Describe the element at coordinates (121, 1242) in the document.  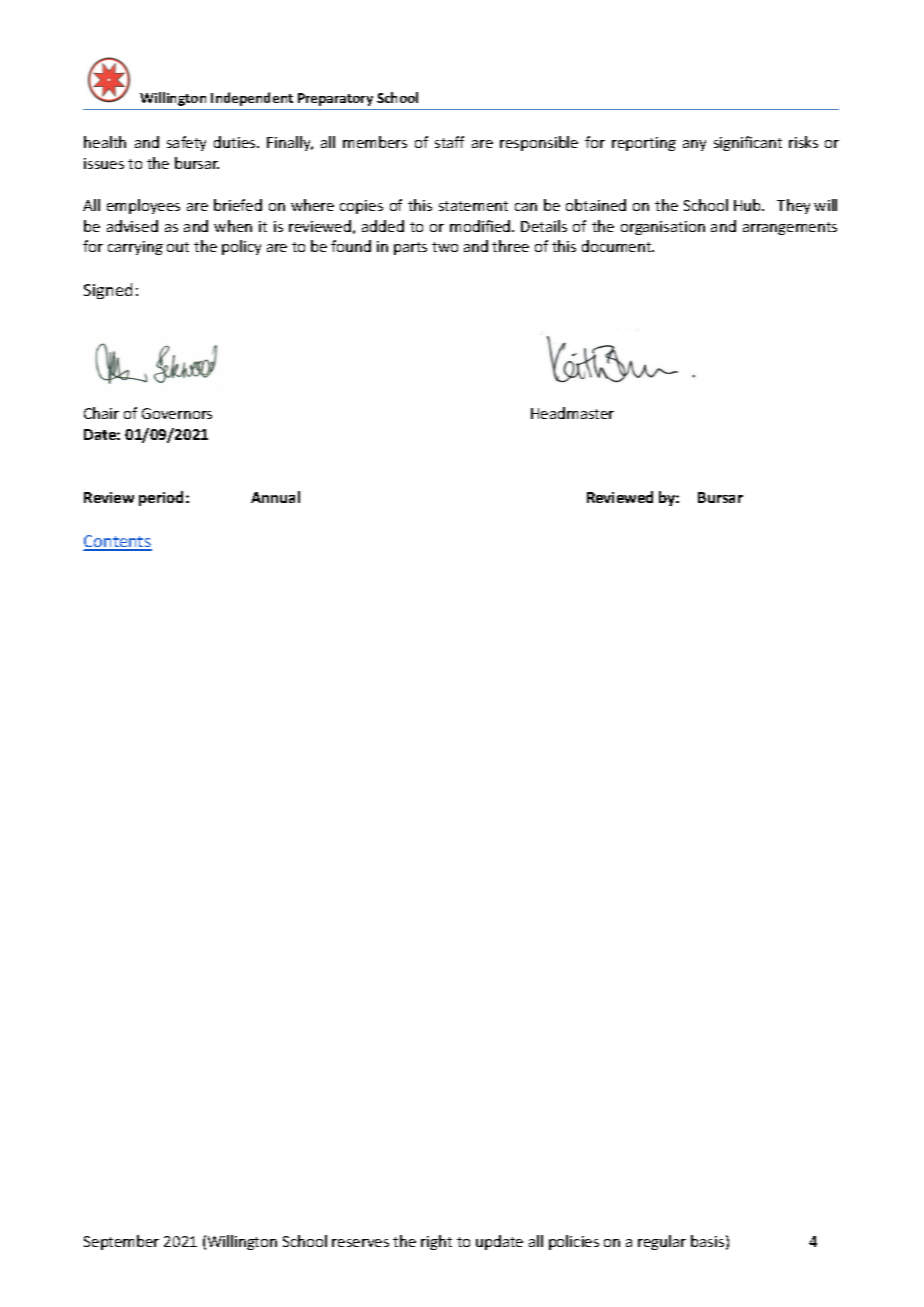
I see `September` at that location.
